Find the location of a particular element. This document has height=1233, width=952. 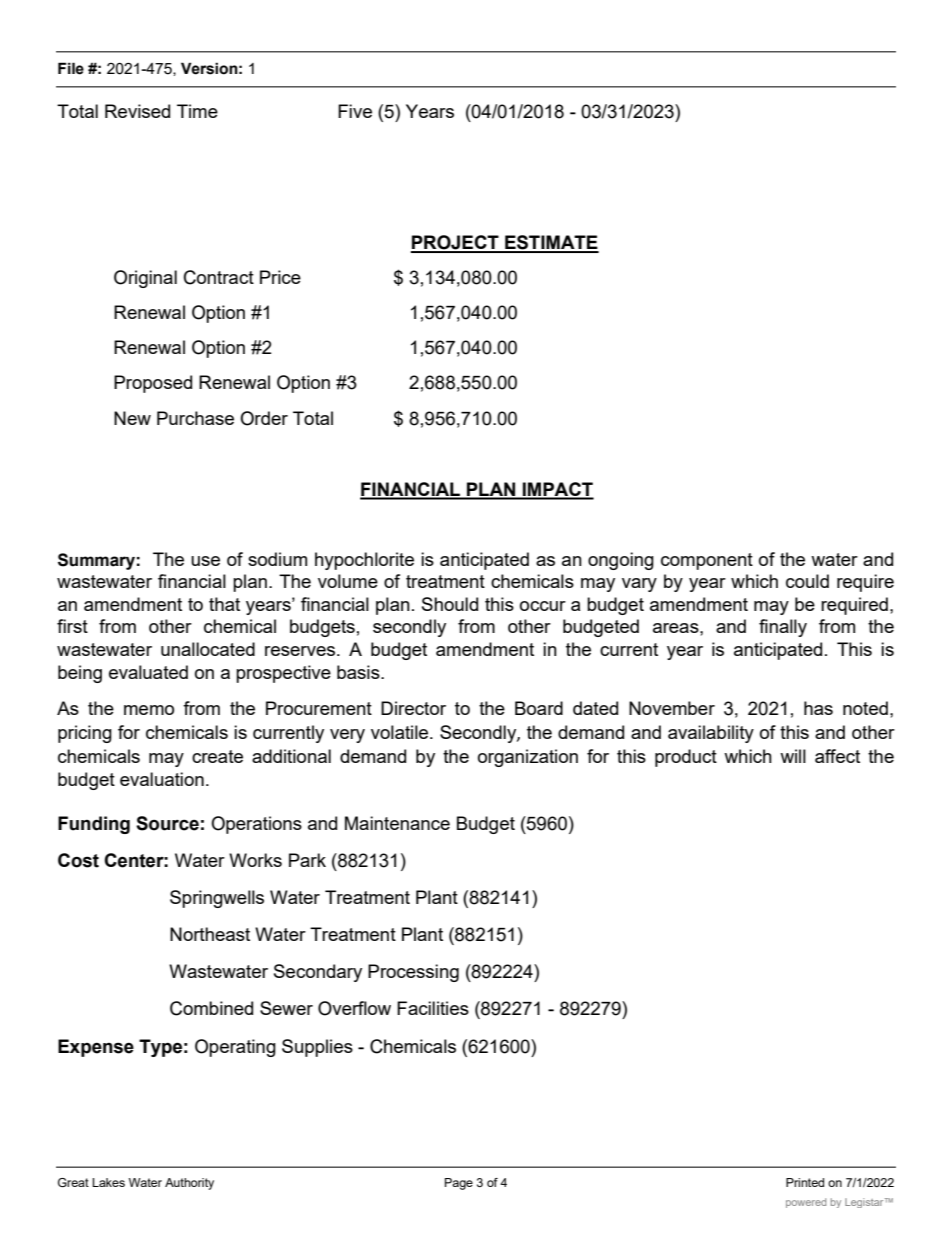

Should is located at coordinates (450, 604).
